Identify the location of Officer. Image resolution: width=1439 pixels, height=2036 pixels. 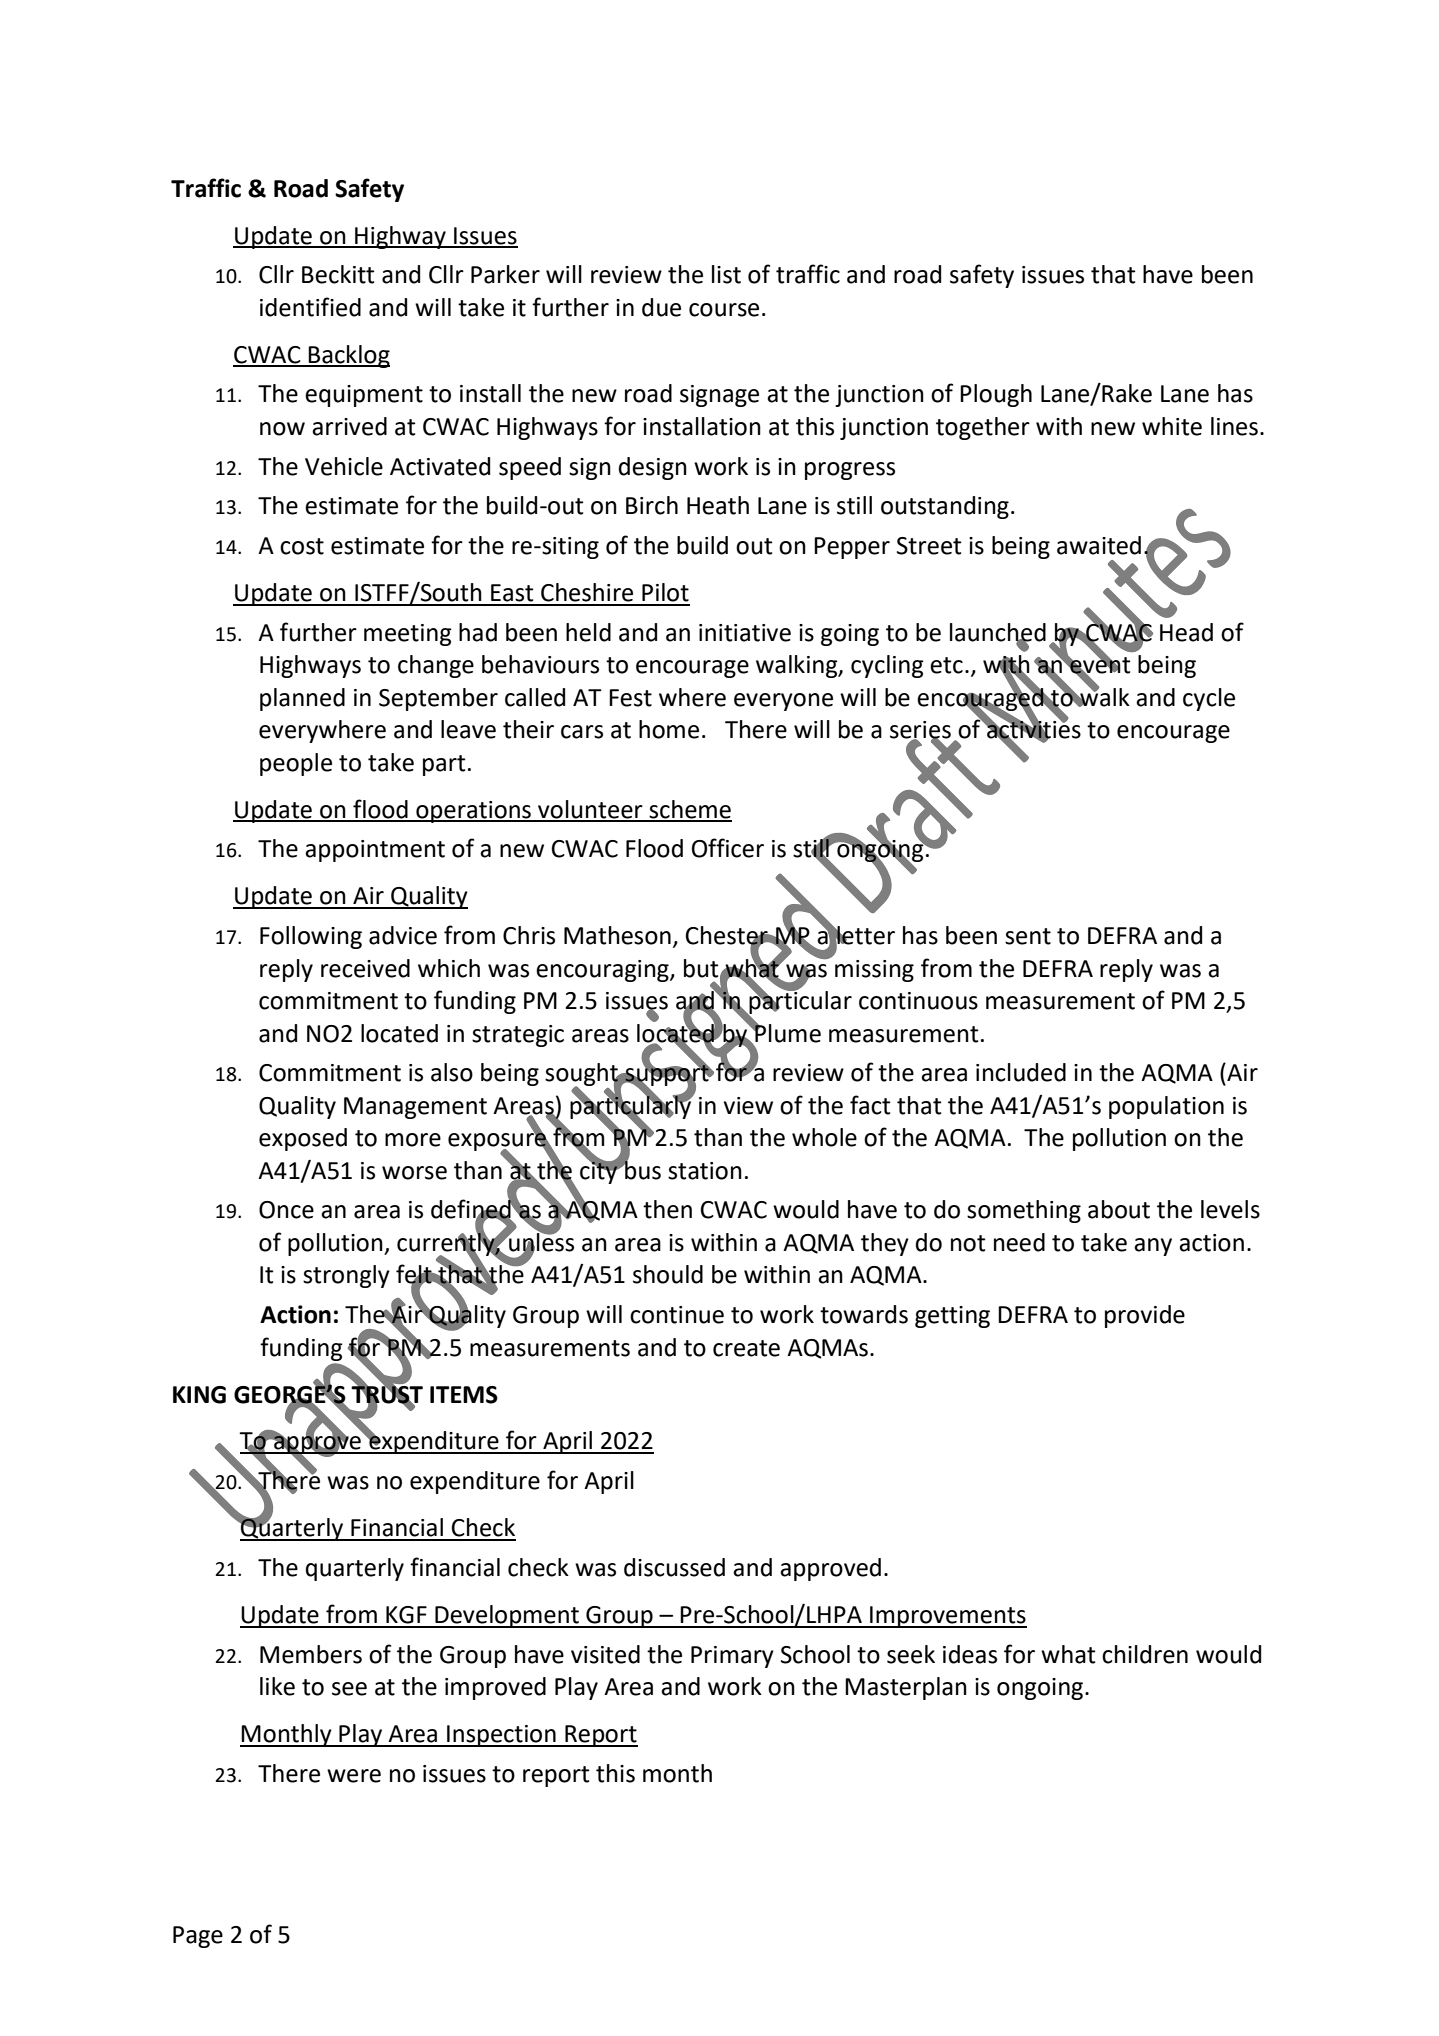
(728, 848).
